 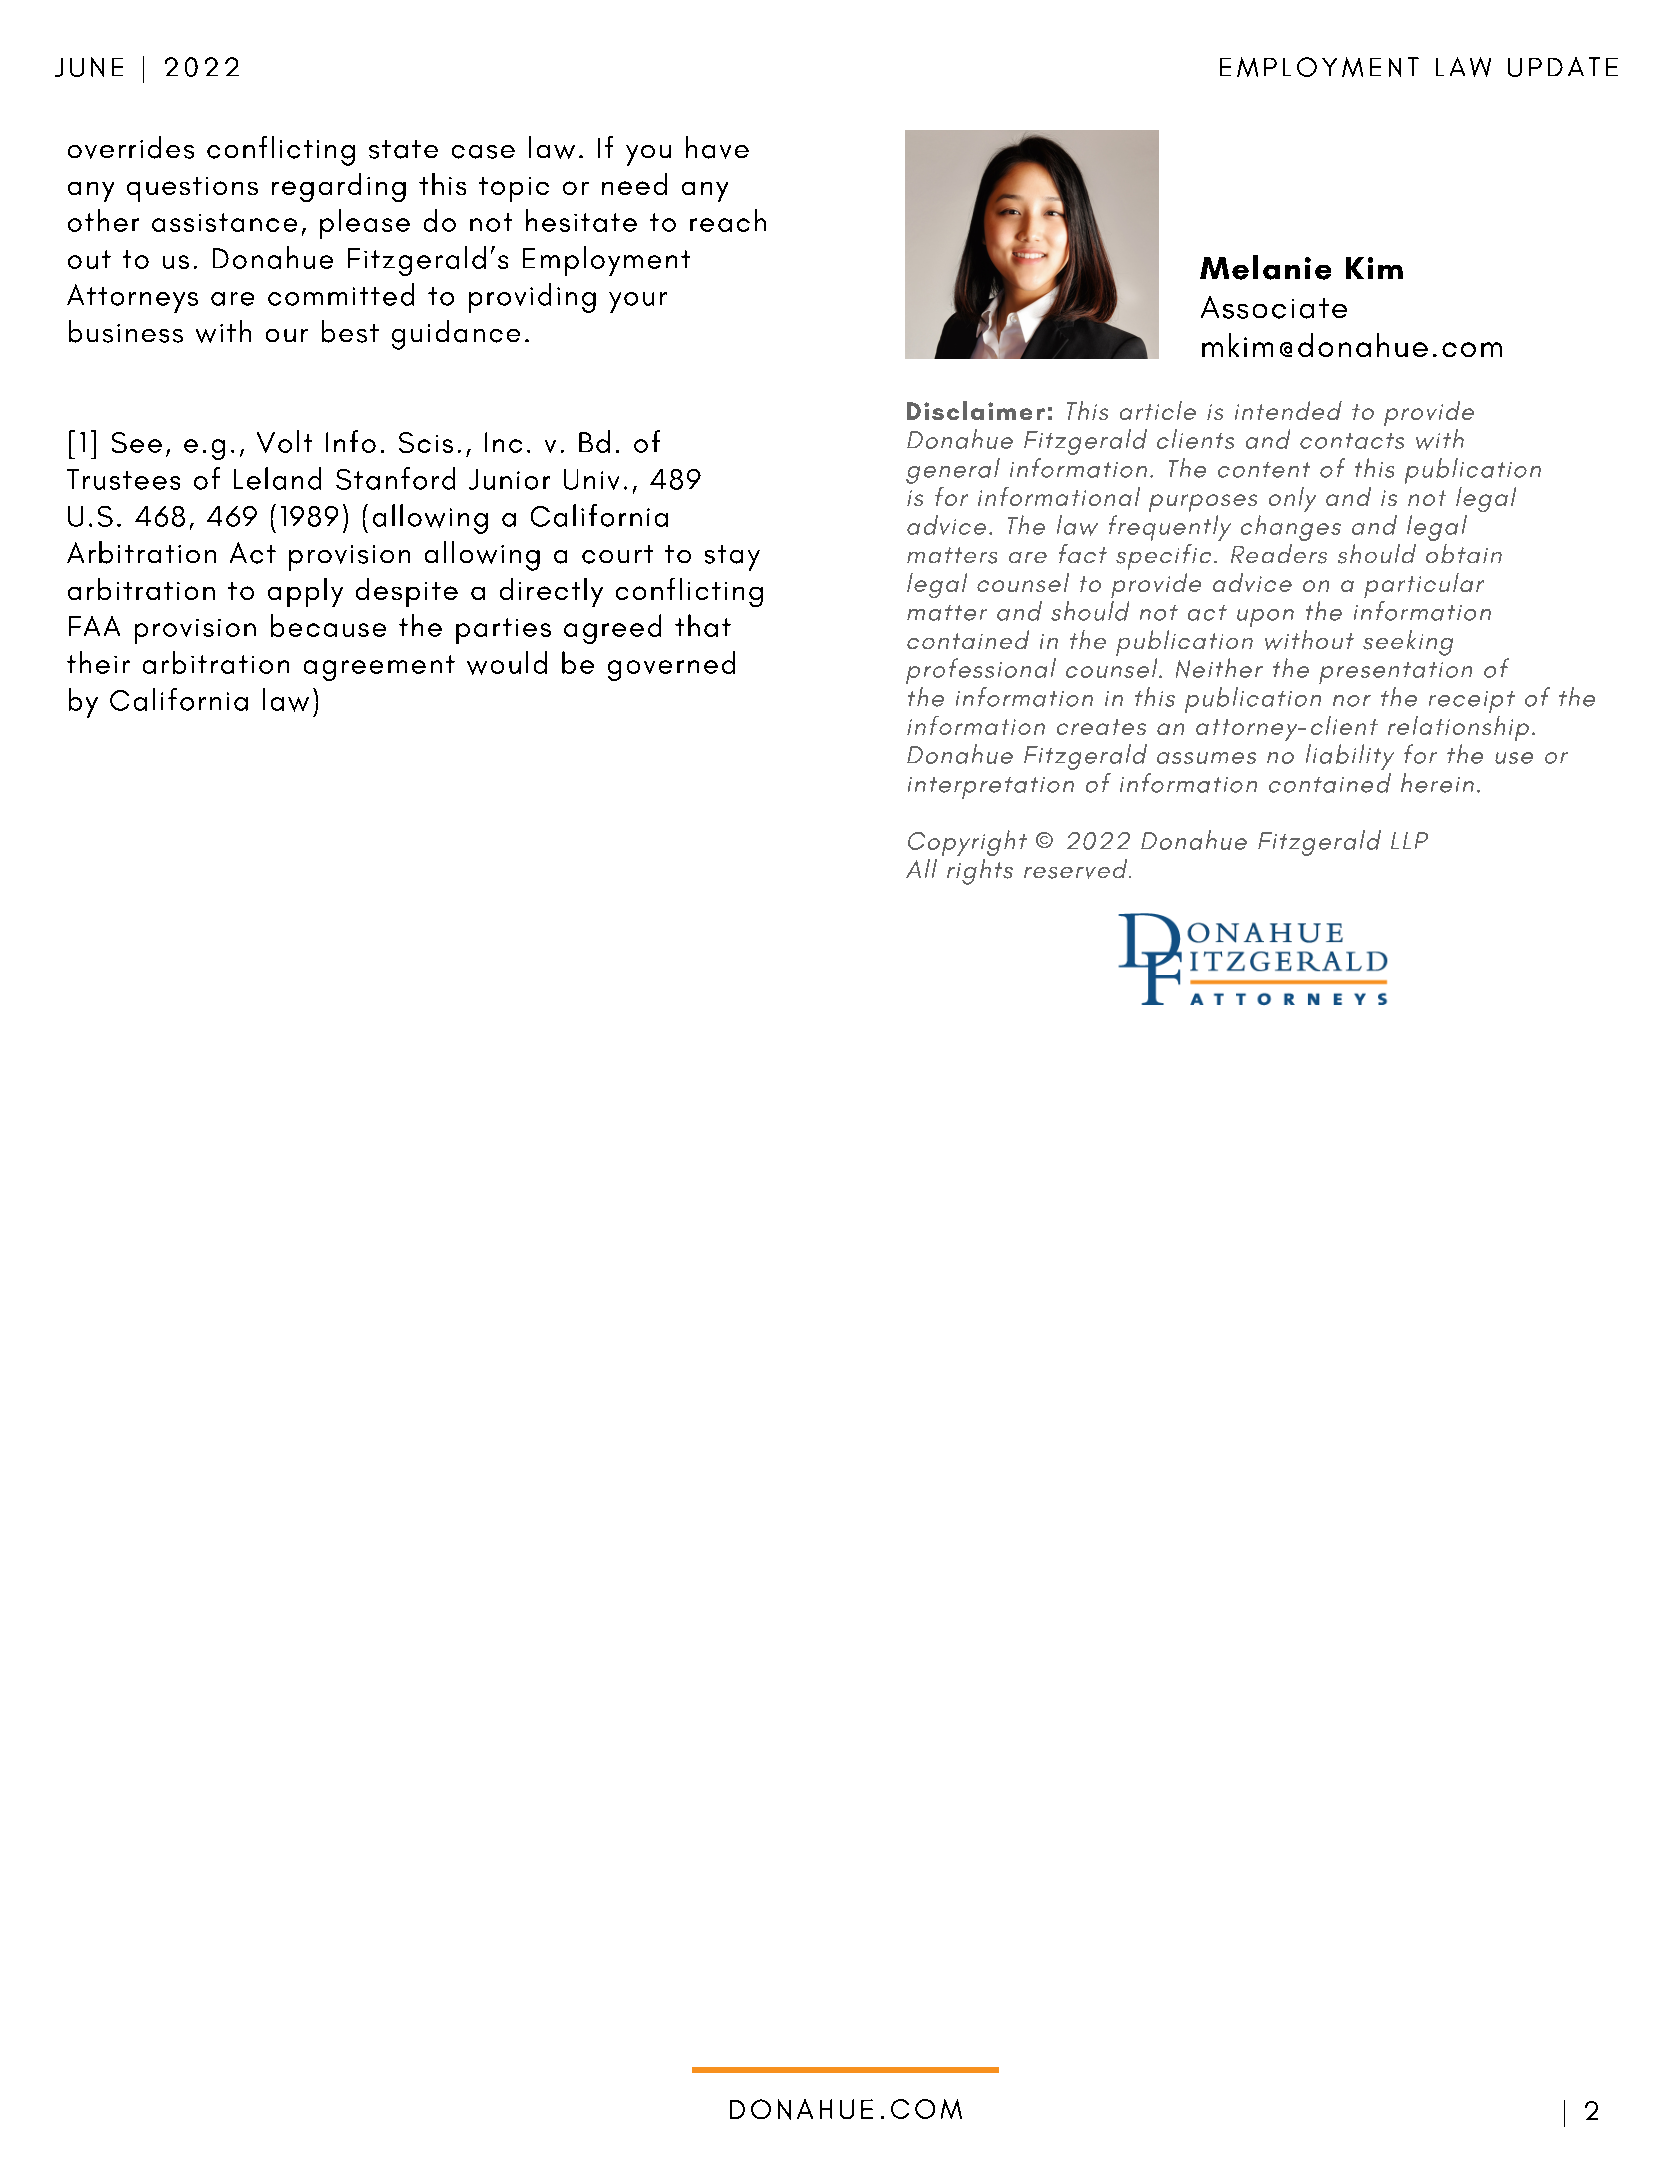 I want to click on apply, so click(x=305, y=592).
